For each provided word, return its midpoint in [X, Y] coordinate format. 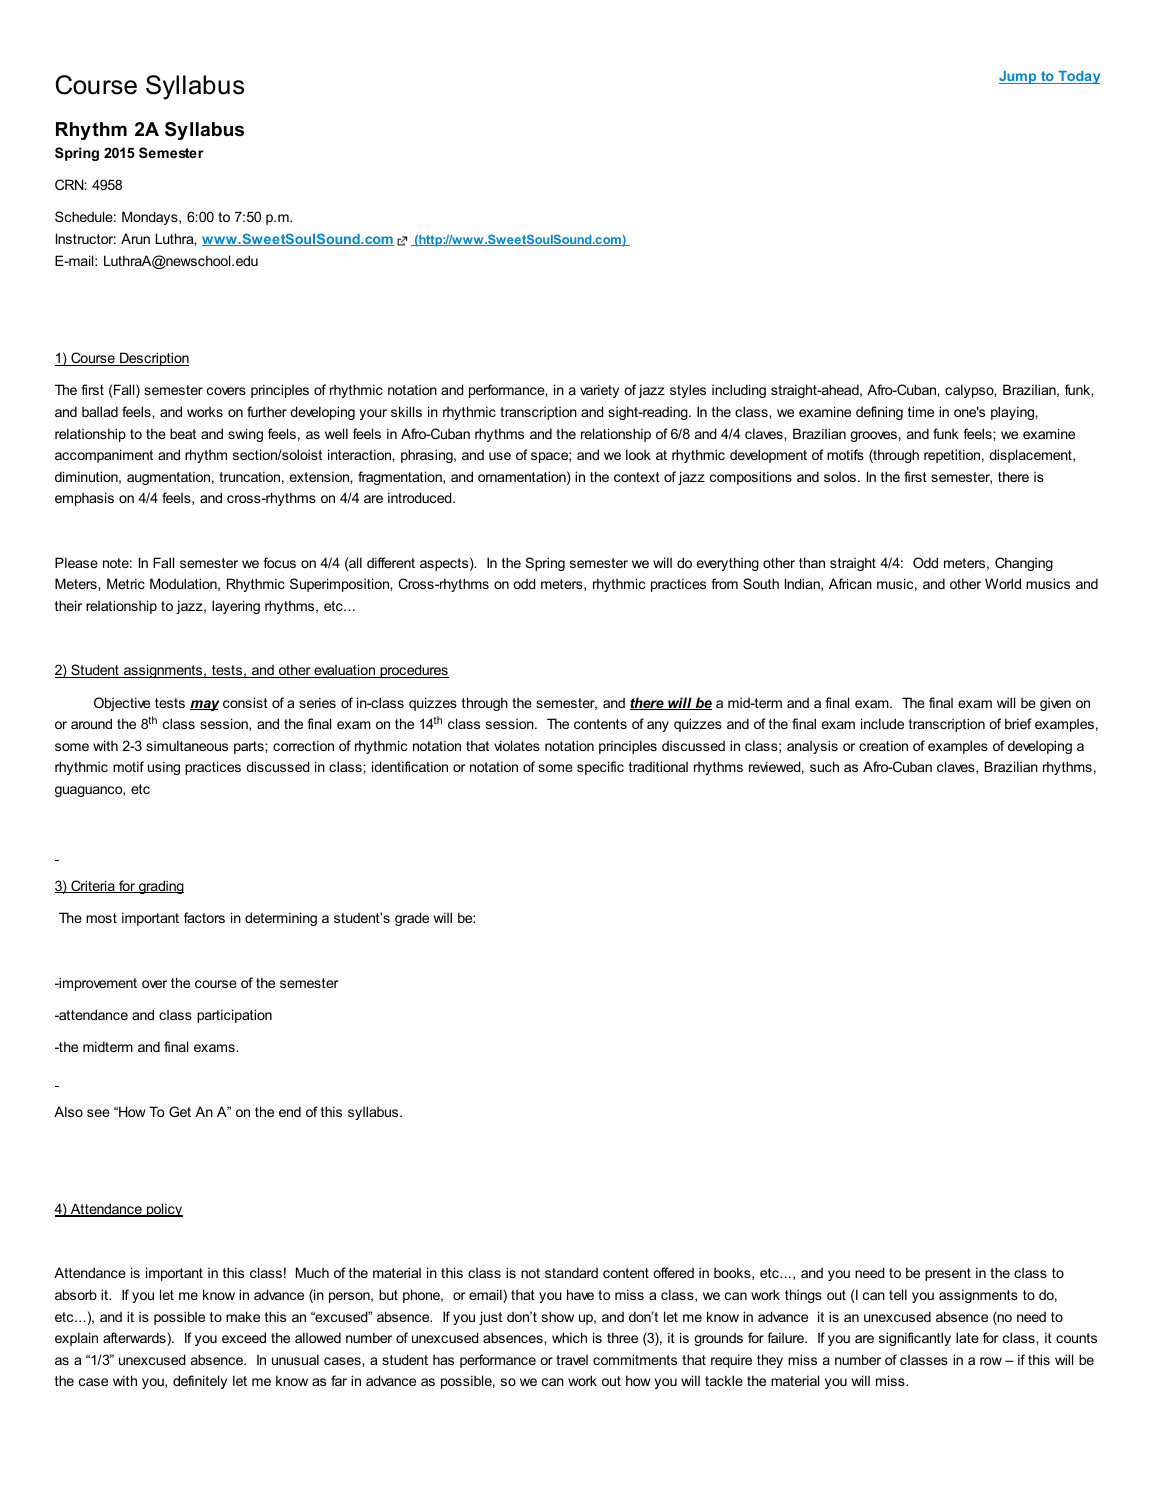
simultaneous [187, 745]
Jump [1019, 77]
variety [599, 391]
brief [1018, 723]
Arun [135, 238]
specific [600, 768]
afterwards [135, 1339]
